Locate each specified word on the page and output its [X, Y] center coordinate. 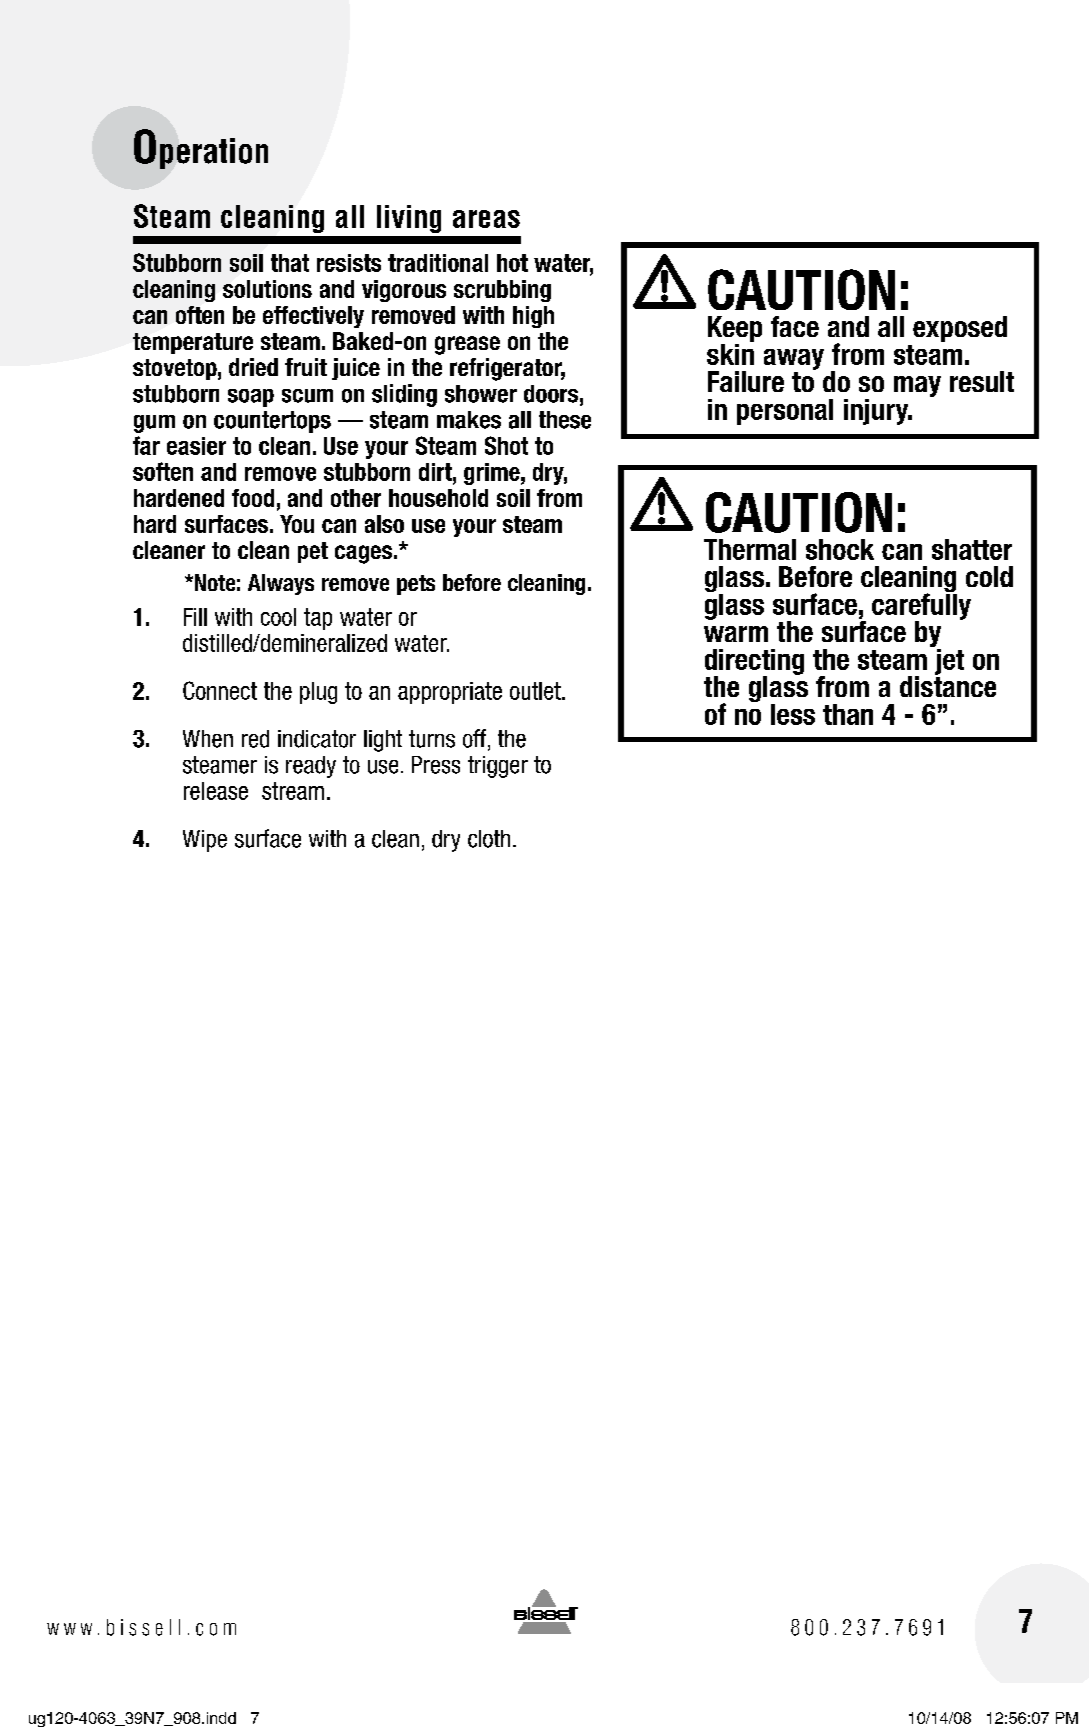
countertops [272, 422]
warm [736, 634]
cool [278, 617]
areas [486, 219]
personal [785, 412]
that [290, 263]
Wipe [205, 841]
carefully [921, 606]
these [565, 420]
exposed [960, 329]
